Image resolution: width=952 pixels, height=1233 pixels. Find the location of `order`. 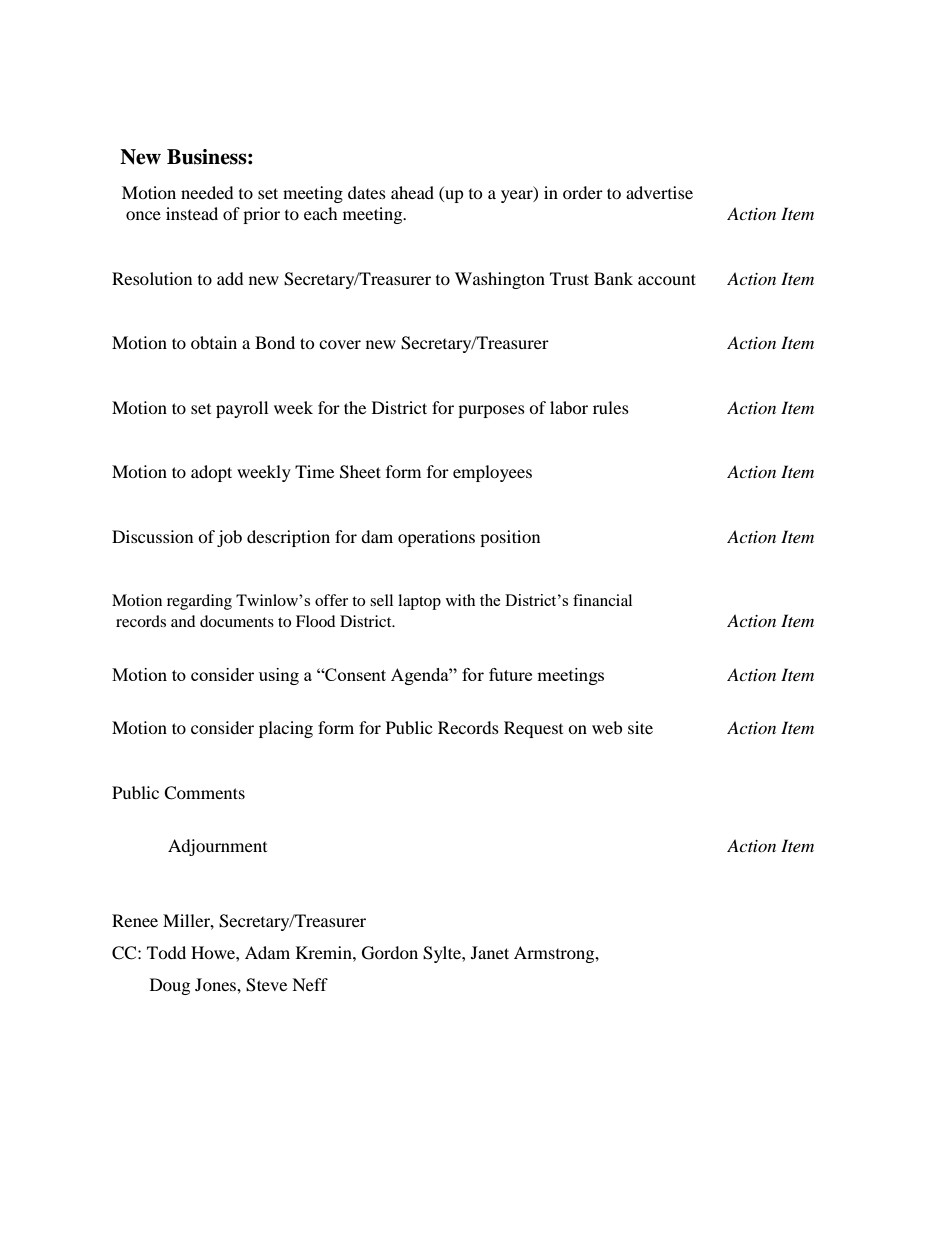

order is located at coordinates (583, 192).
